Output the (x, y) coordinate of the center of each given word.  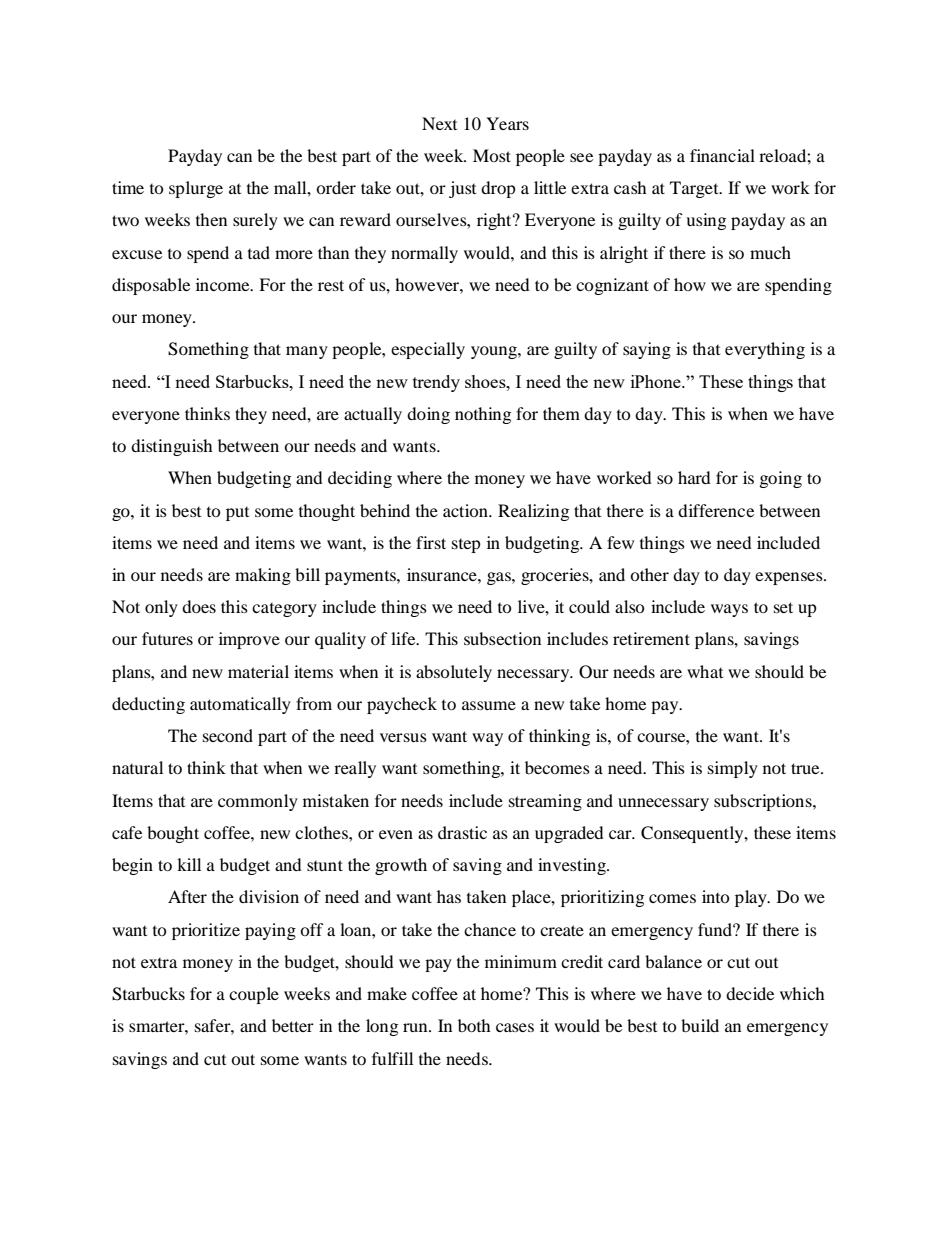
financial (722, 155)
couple (254, 995)
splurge (196, 189)
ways (729, 610)
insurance (443, 574)
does (199, 606)
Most (492, 155)
